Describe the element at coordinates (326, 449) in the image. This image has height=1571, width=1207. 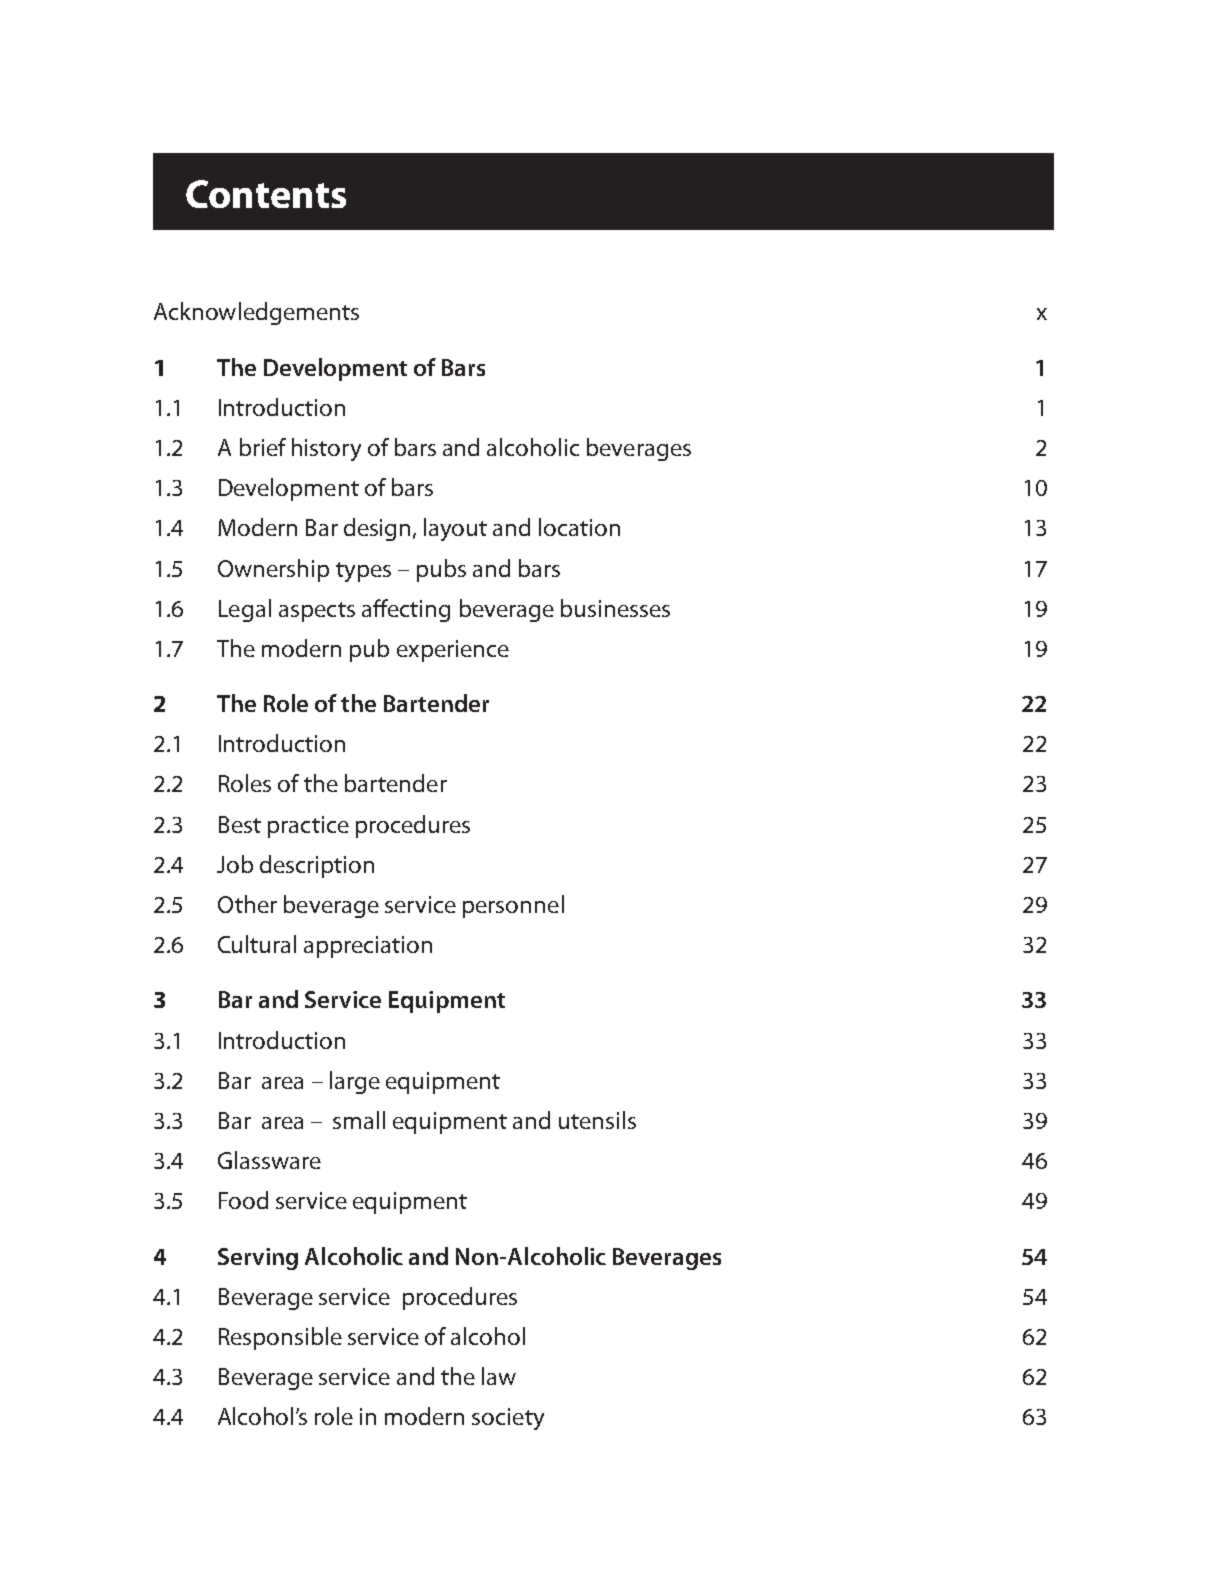
I see `history` at that location.
